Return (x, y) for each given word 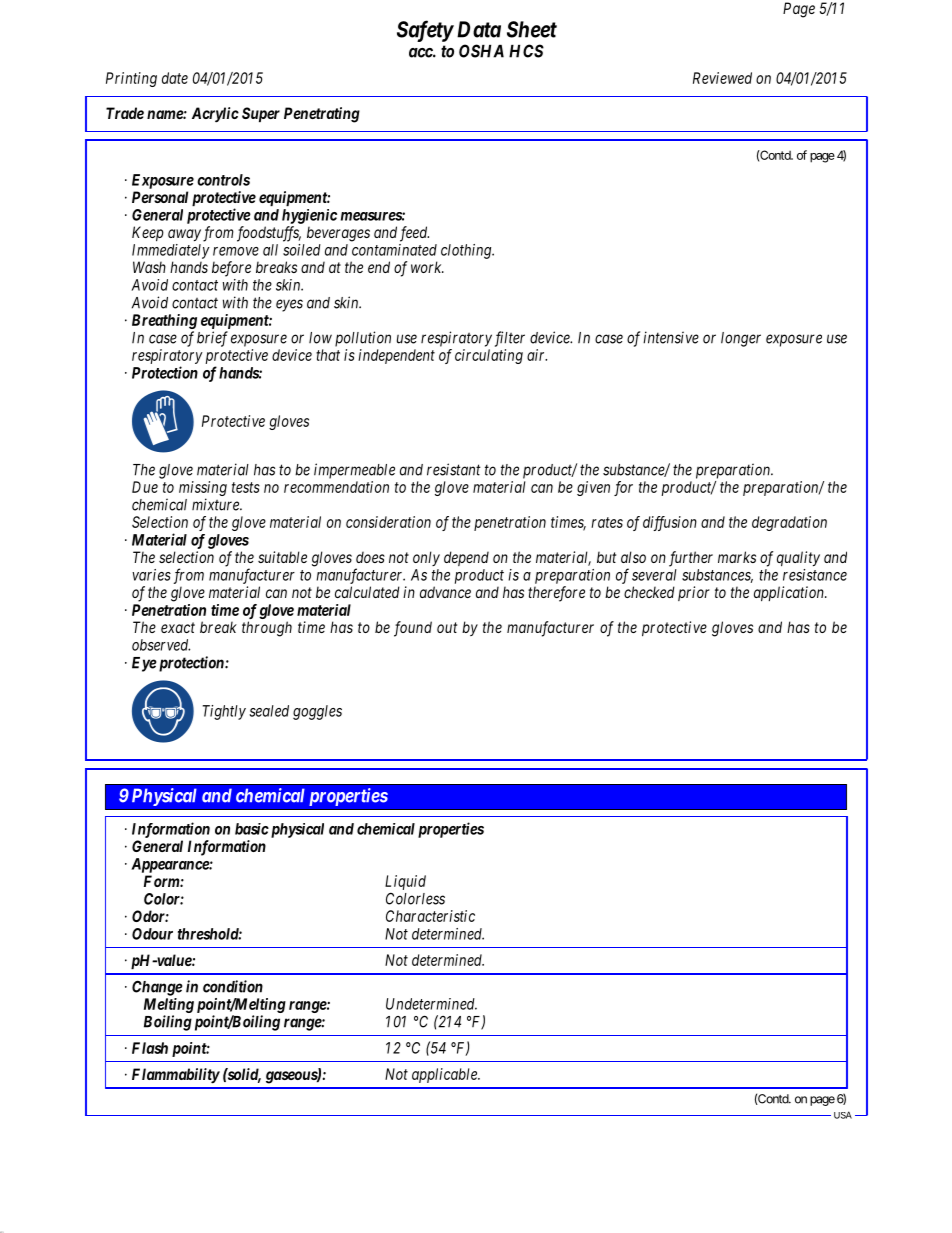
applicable (445, 1075)
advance (445, 592)
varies (151, 575)
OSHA (481, 51)
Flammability (176, 1076)
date (175, 78)
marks (737, 557)
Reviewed (722, 78)
